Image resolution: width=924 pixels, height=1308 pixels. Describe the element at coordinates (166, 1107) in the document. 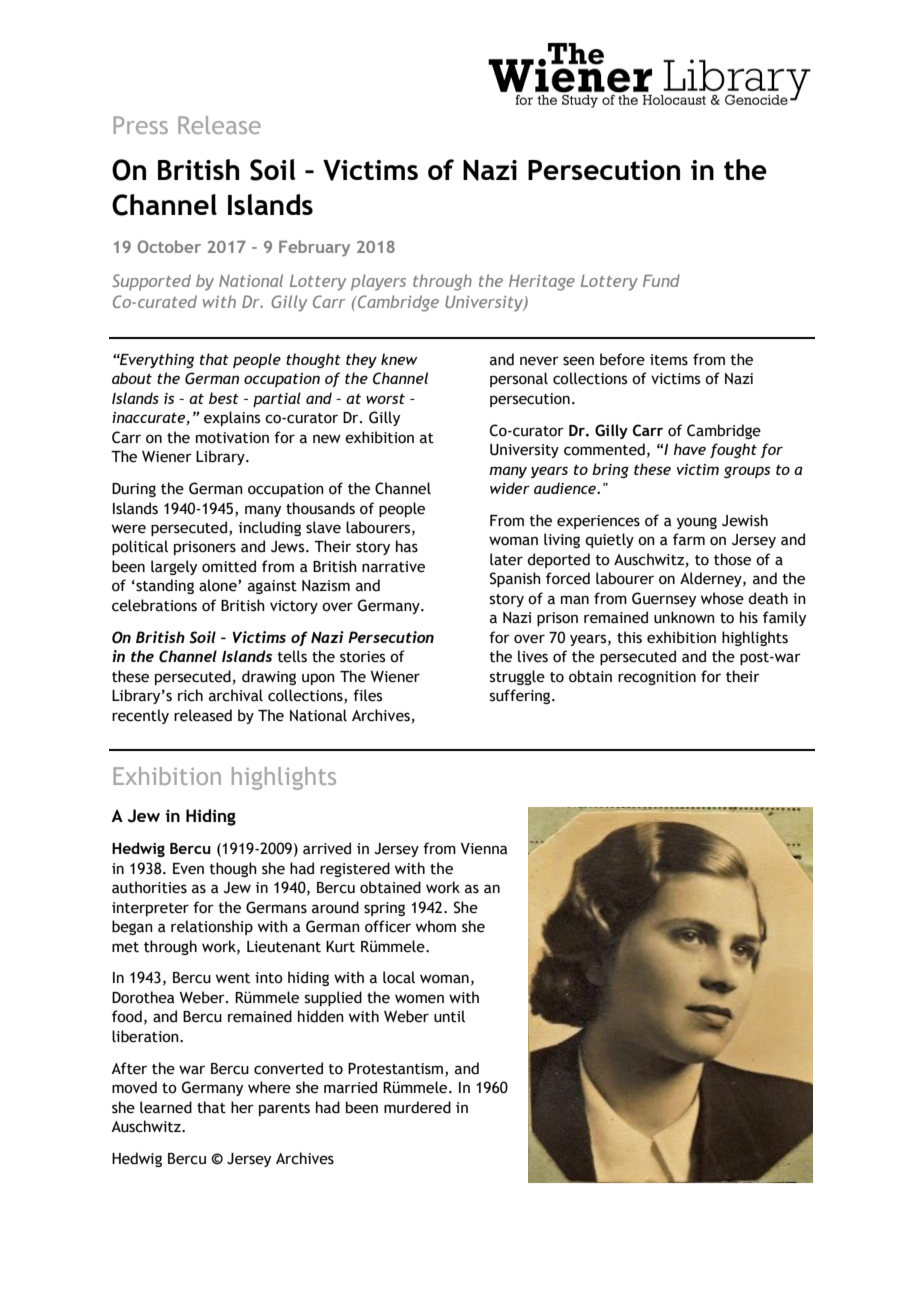

I see `learned` at that location.
